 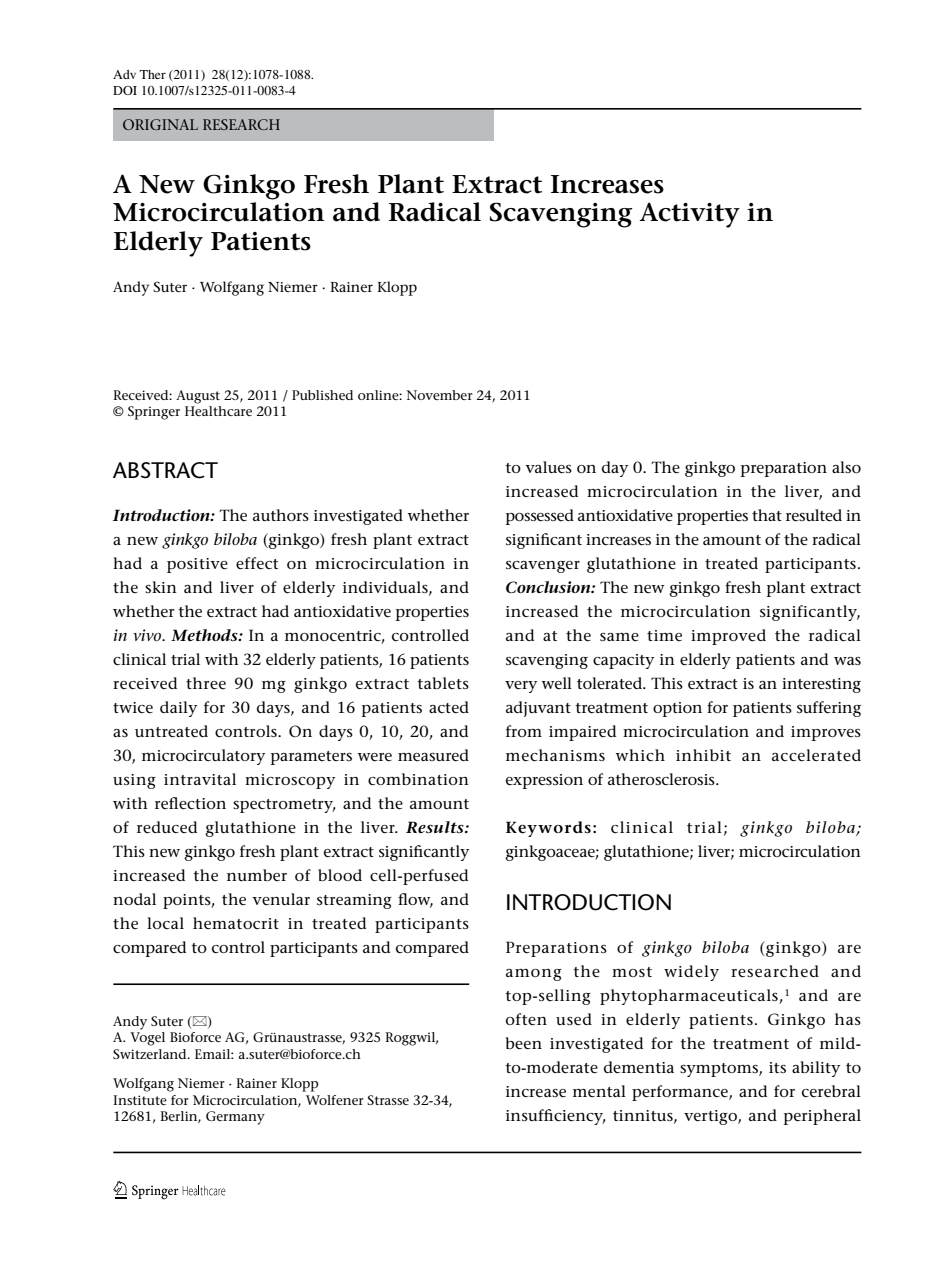 I want to click on that, so click(x=767, y=515).
